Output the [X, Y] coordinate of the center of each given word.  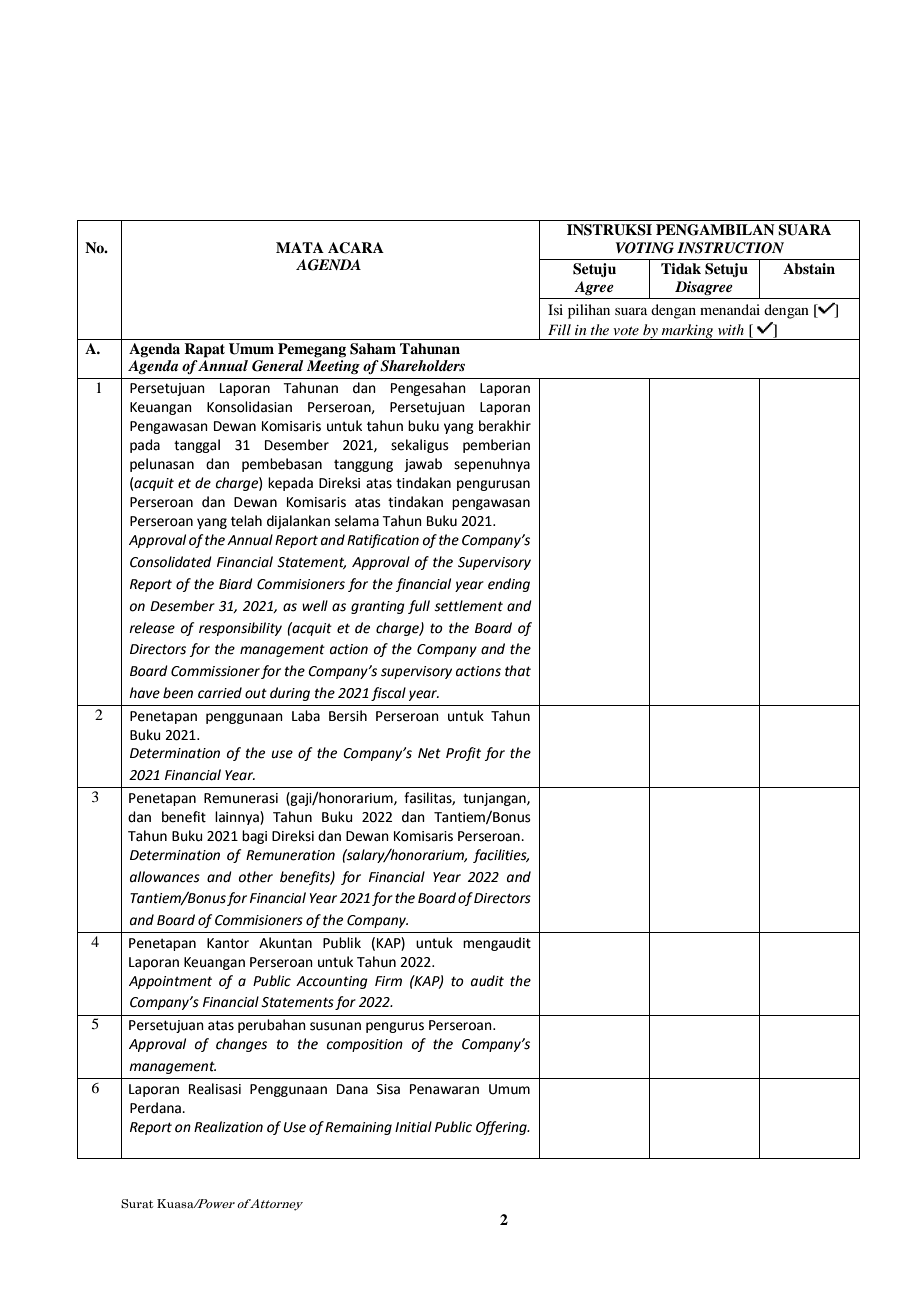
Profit [463, 754]
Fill [559, 329]
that [518, 671]
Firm [388, 981]
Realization [228, 1127]
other [256, 877]
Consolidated [171, 562]
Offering [502, 1128]
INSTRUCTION [730, 248]
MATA [300, 247]
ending [509, 585]
